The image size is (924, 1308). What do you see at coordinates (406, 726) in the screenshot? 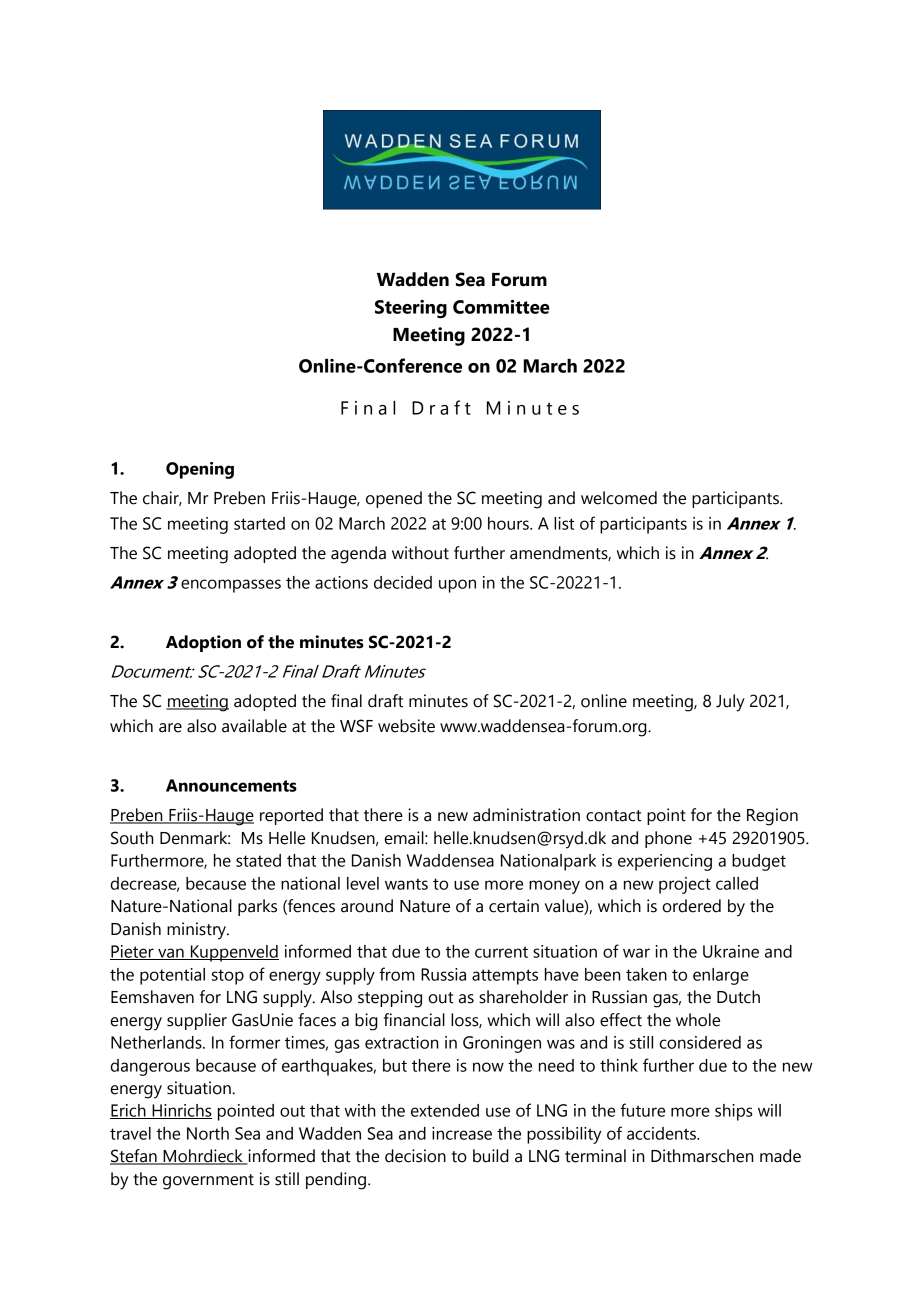
I see `website` at bounding box center [406, 726].
